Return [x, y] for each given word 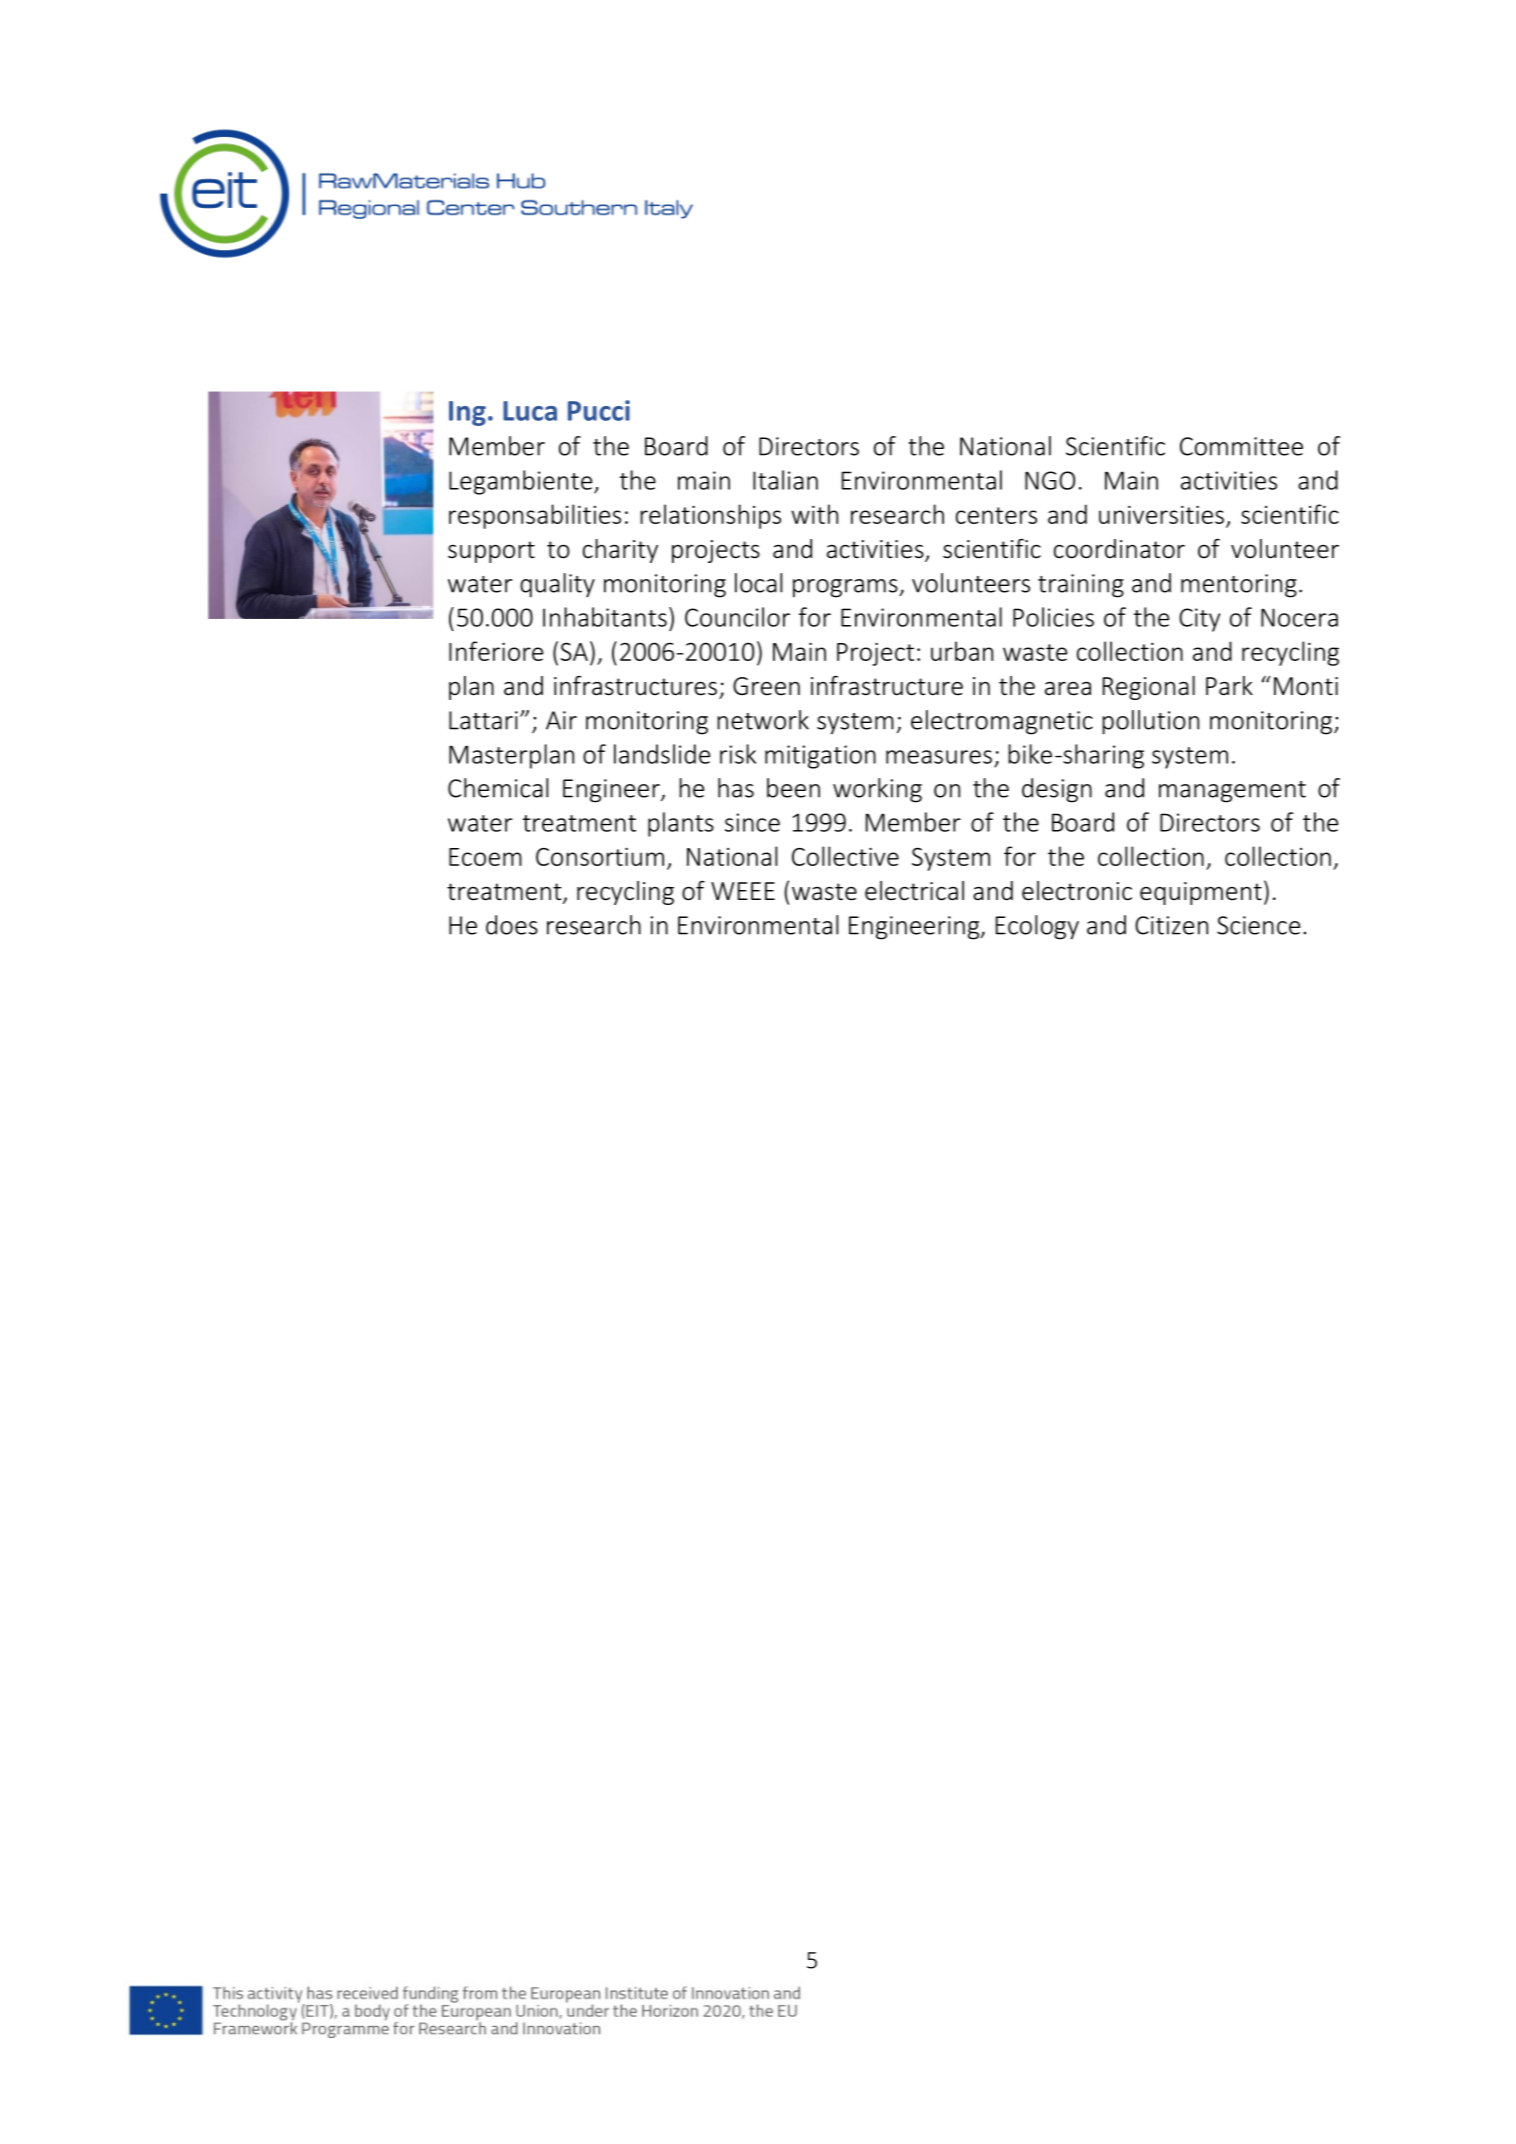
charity [620, 551]
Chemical [498, 788]
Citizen [1171, 925]
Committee [1241, 446]
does [512, 925]
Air [561, 720]
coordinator [1119, 549]
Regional [1149, 688]
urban [962, 651]
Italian [785, 480]
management [1232, 792]
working [877, 790]
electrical [914, 891]
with [814, 514]
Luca [530, 411]
